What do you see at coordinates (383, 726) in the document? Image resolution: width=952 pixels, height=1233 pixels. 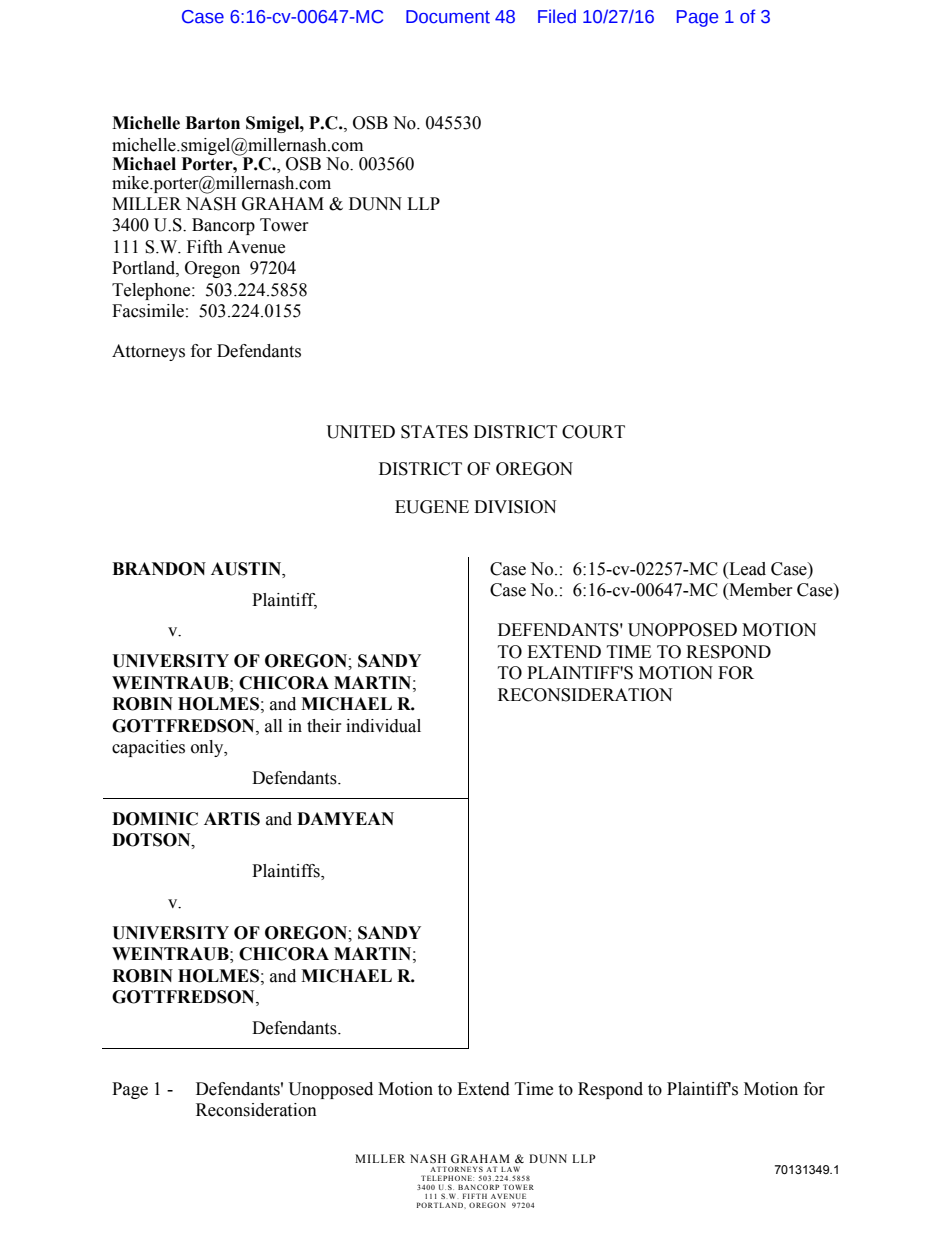 I see `individual` at bounding box center [383, 726].
